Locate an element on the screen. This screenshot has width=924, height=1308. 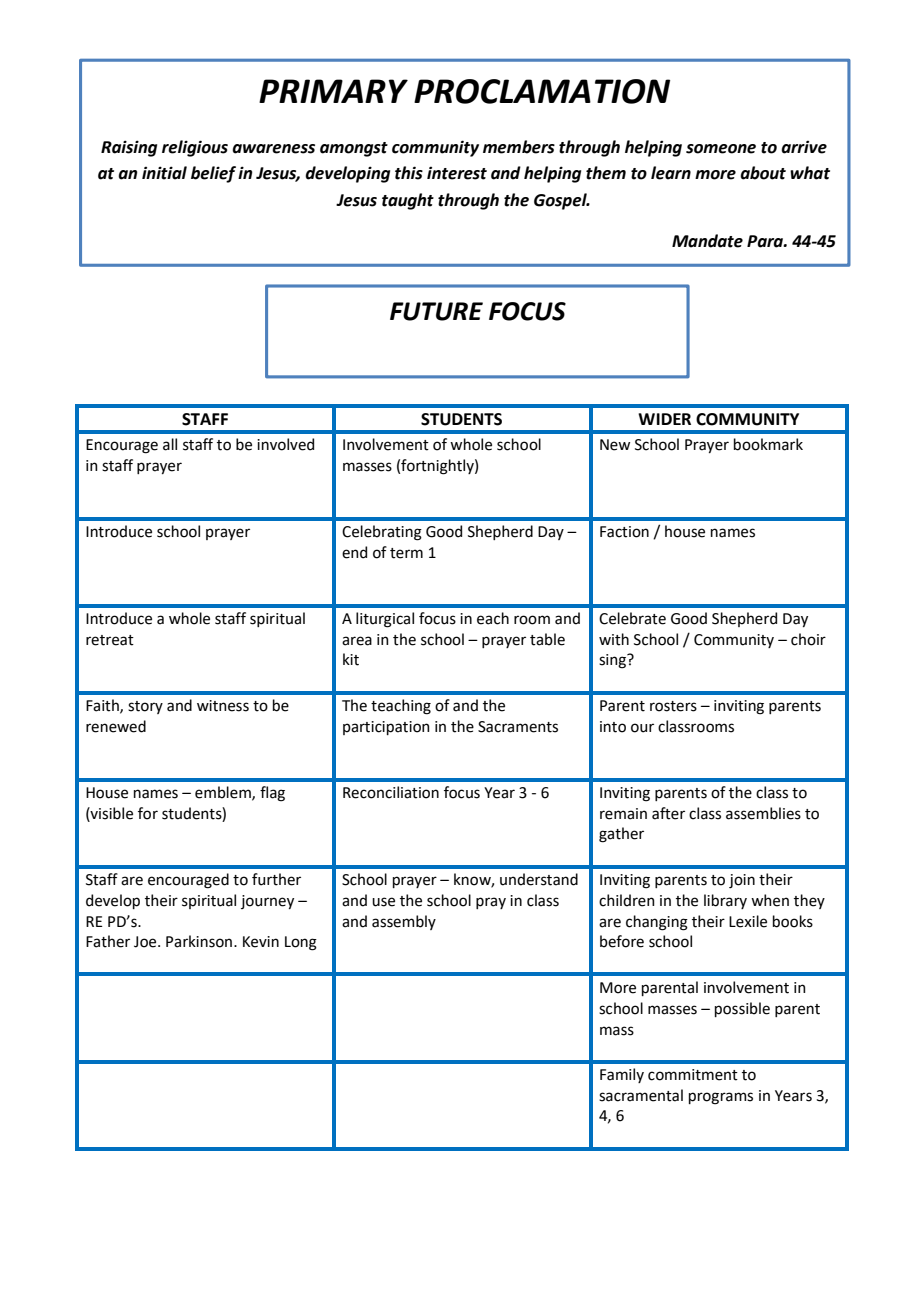
commitment is located at coordinates (693, 1075).
